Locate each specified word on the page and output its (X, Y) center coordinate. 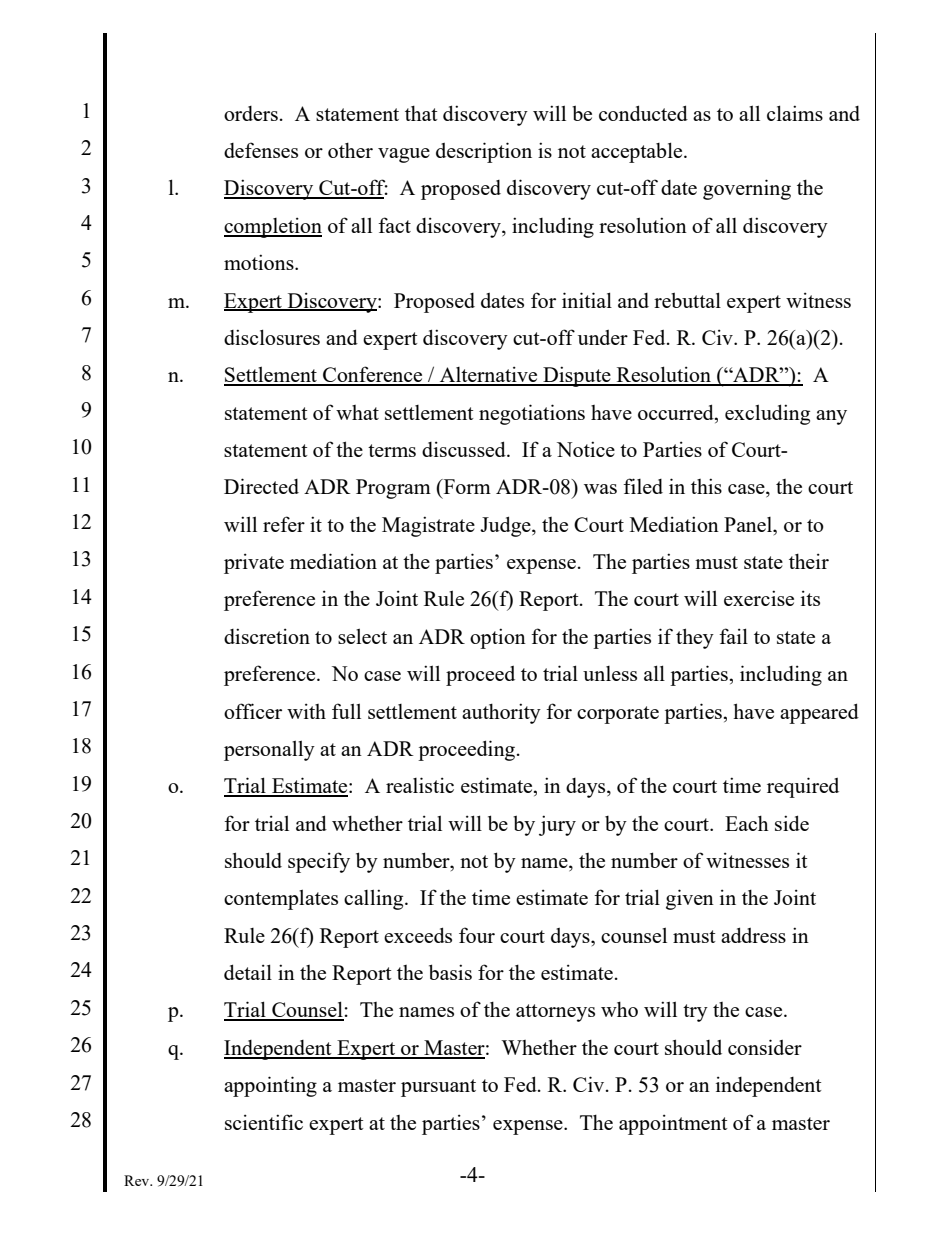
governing (747, 189)
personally (269, 750)
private (254, 563)
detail (248, 972)
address (753, 935)
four (477, 935)
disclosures (272, 337)
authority (501, 713)
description (484, 152)
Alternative (488, 375)
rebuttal (687, 300)
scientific (264, 1122)
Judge (506, 526)
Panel (749, 524)
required (803, 787)
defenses (261, 150)
